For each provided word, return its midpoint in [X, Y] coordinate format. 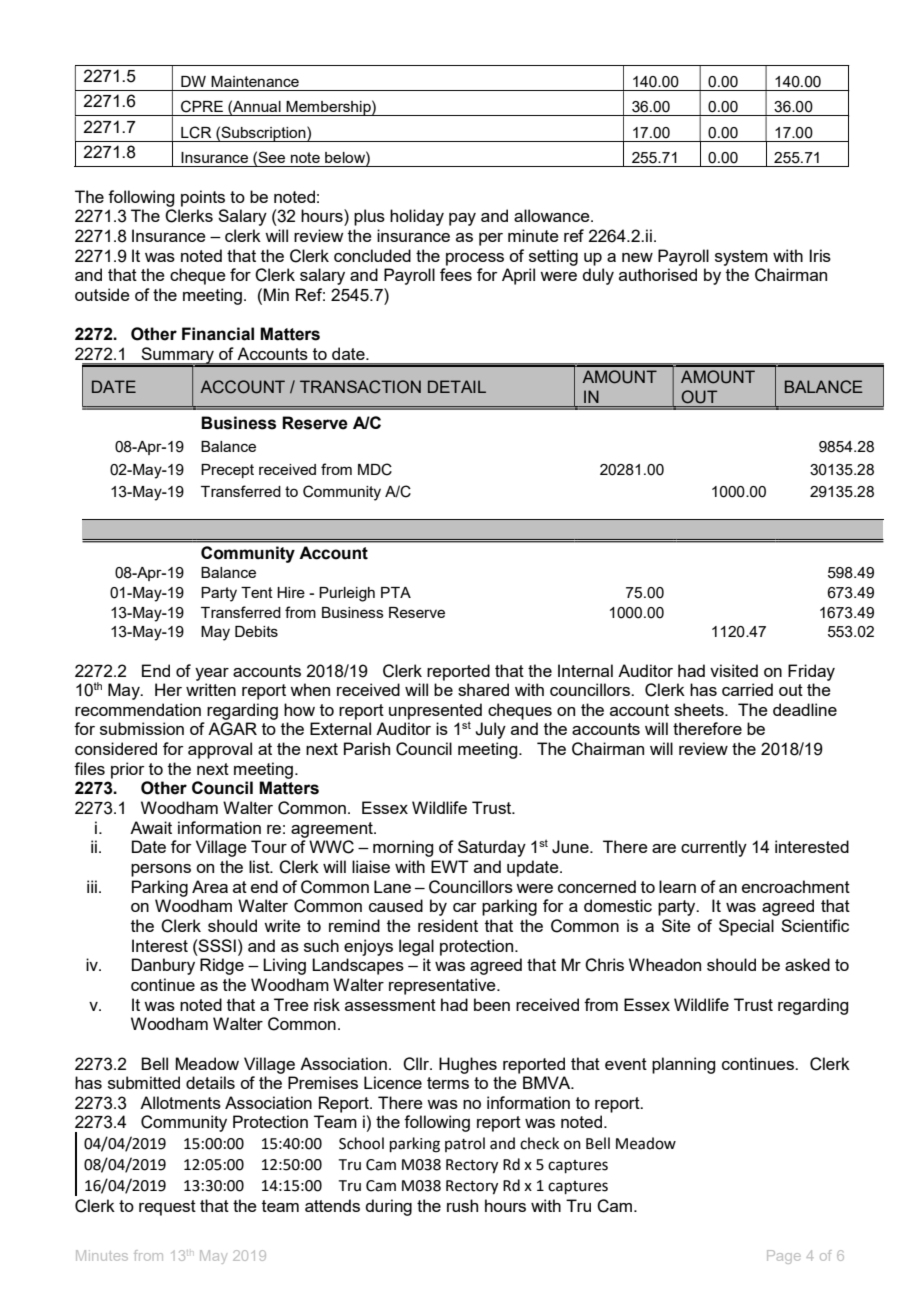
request [167, 1208]
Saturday [492, 848]
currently [714, 848]
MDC [375, 469]
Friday [811, 672]
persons [161, 870]
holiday [417, 217]
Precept [227, 471]
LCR [196, 132]
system [741, 258]
